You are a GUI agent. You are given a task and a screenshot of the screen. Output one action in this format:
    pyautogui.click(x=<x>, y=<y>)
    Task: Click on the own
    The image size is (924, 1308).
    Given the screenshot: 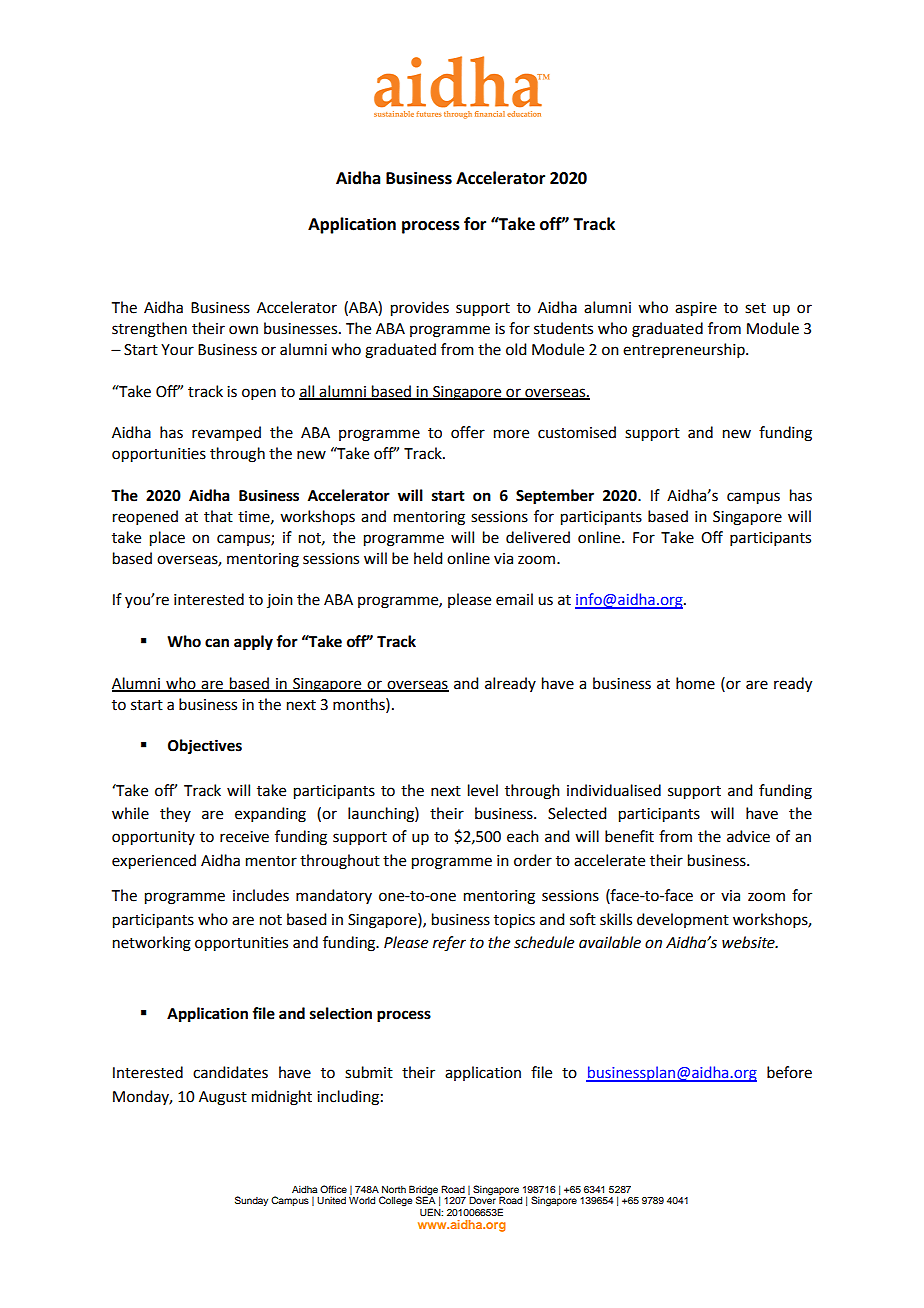 What is the action you would take?
    pyautogui.click(x=243, y=330)
